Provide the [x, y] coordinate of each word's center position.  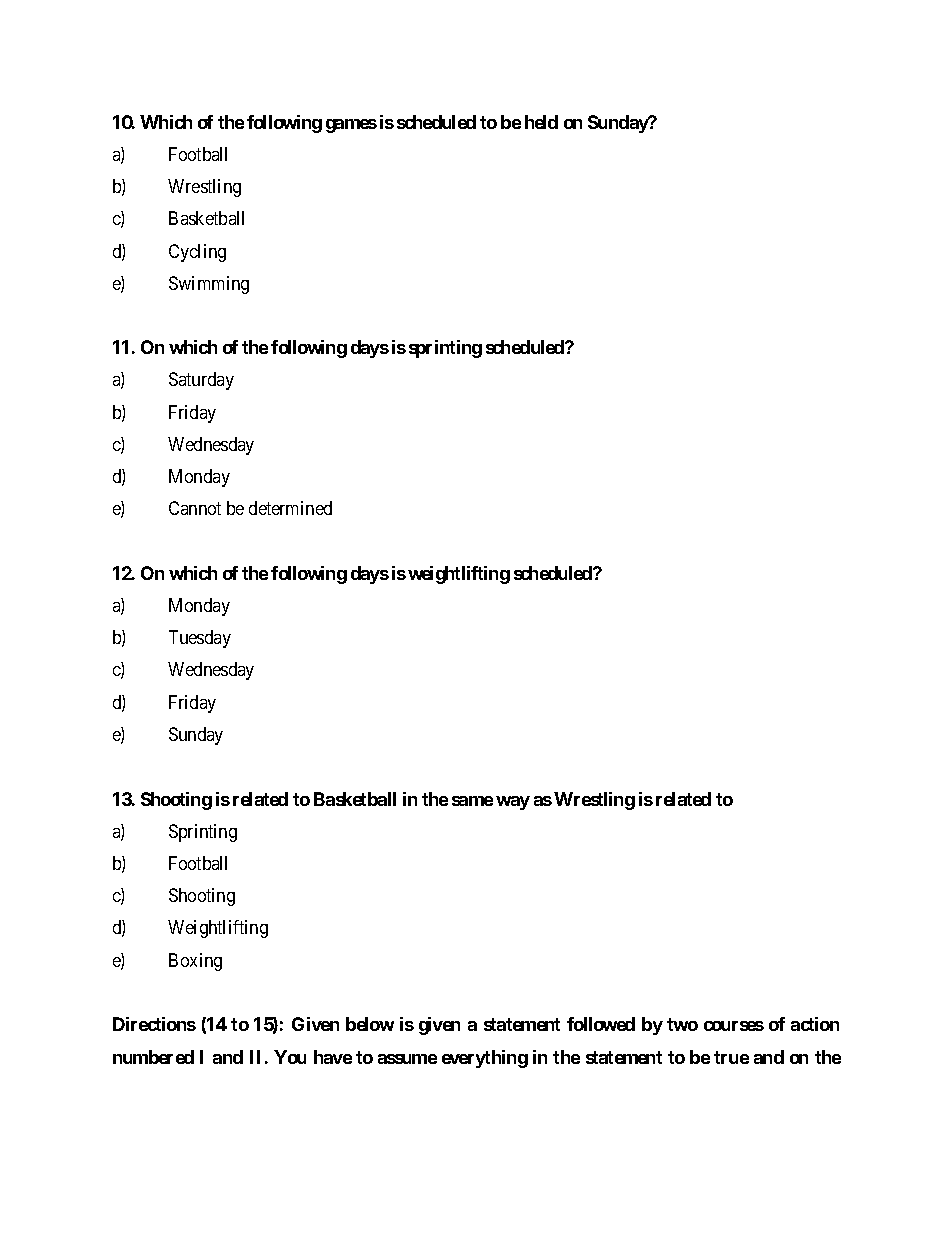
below [370, 1024]
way [513, 803]
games [351, 126]
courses [734, 1026]
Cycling [197, 253]
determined [290, 508]
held [541, 122]
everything [485, 1059]
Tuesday [200, 639]
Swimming [209, 285]
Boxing [195, 962]
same [472, 801]
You [290, 1057]
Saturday [201, 381]
